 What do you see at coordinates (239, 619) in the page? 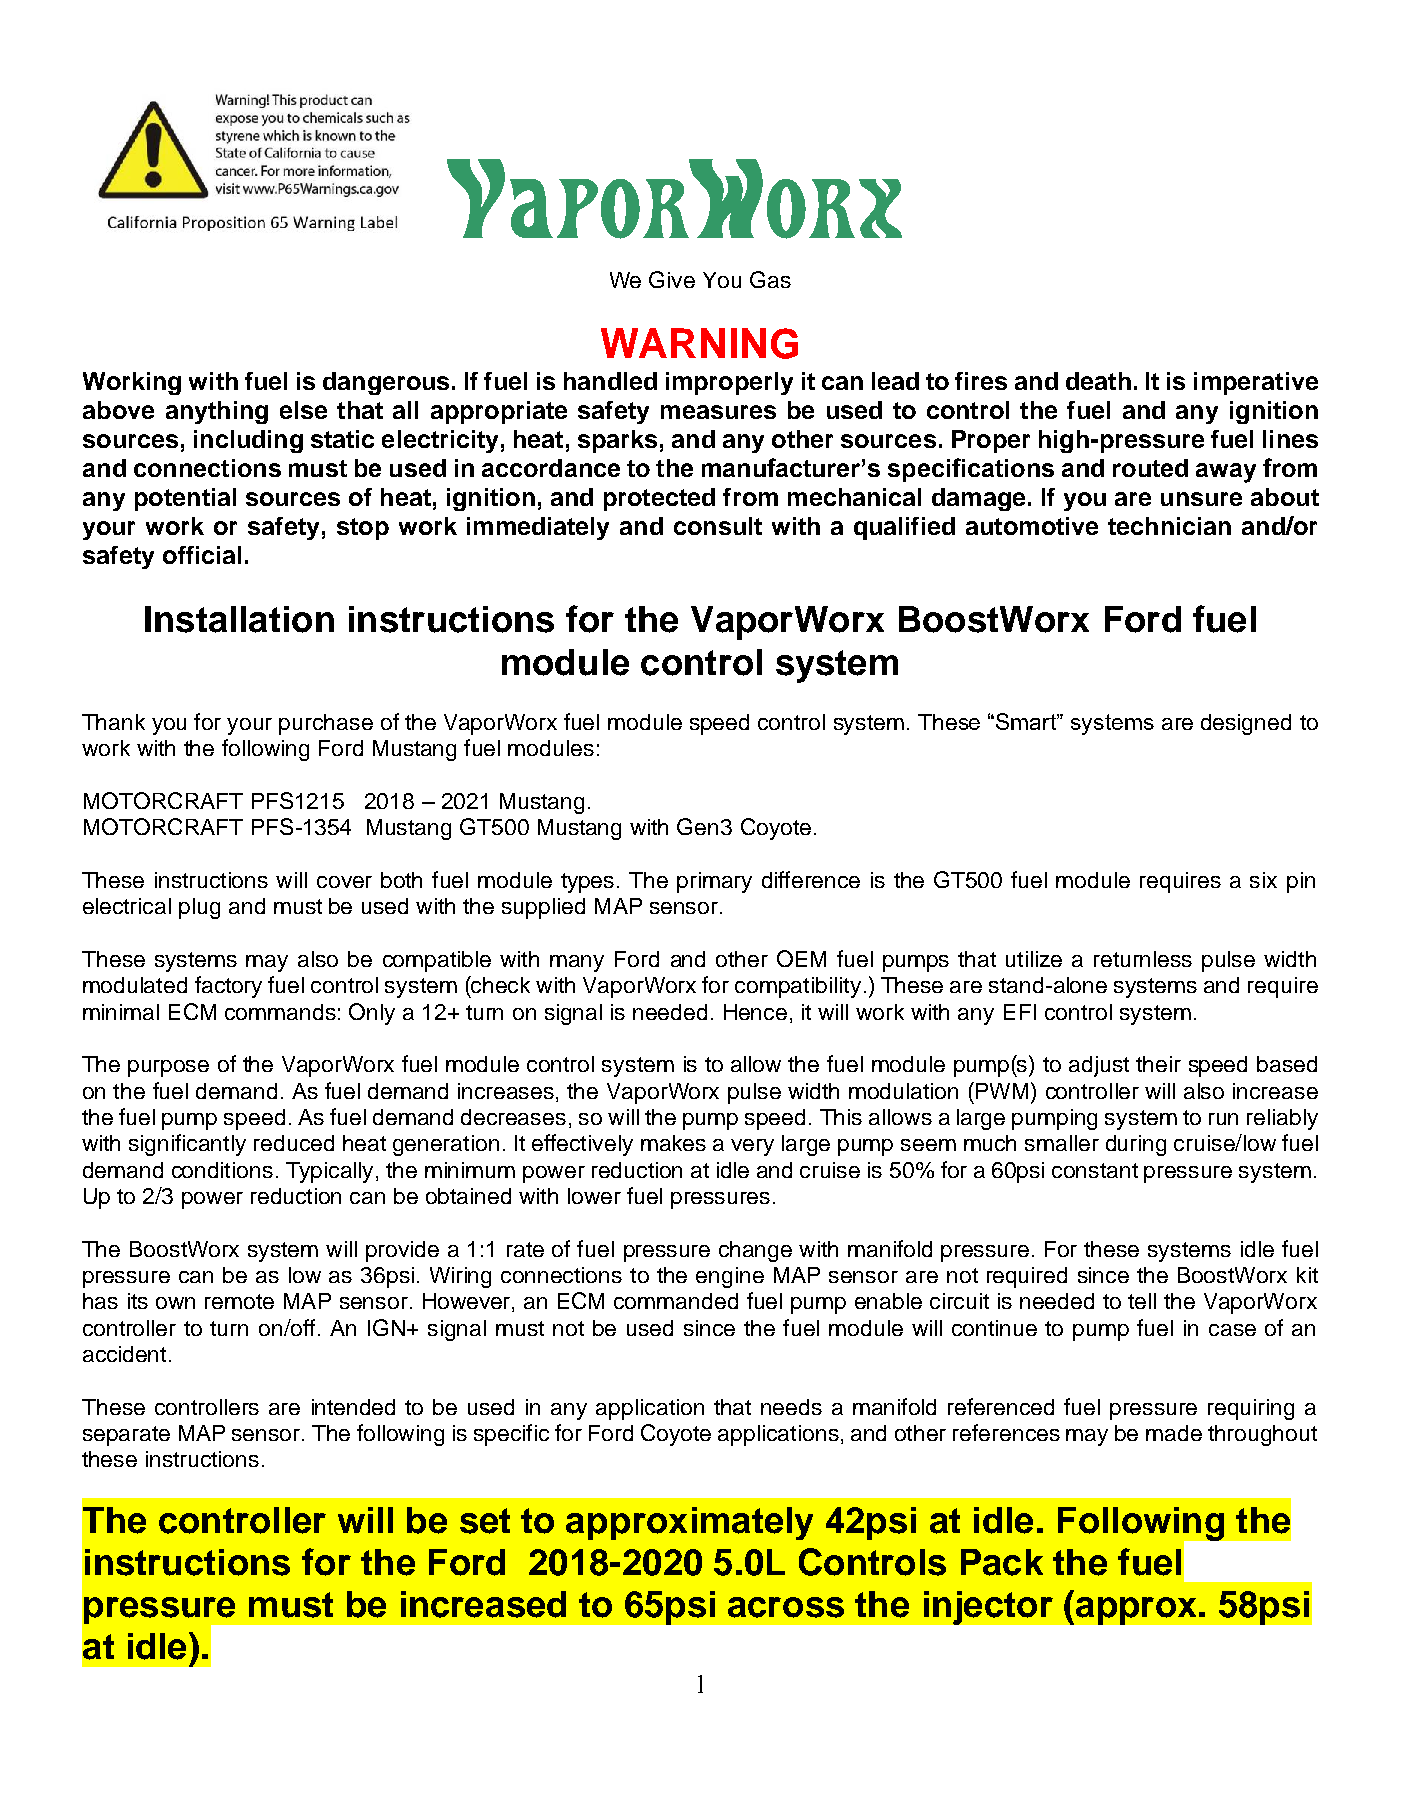
I see `Installation` at bounding box center [239, 619].
